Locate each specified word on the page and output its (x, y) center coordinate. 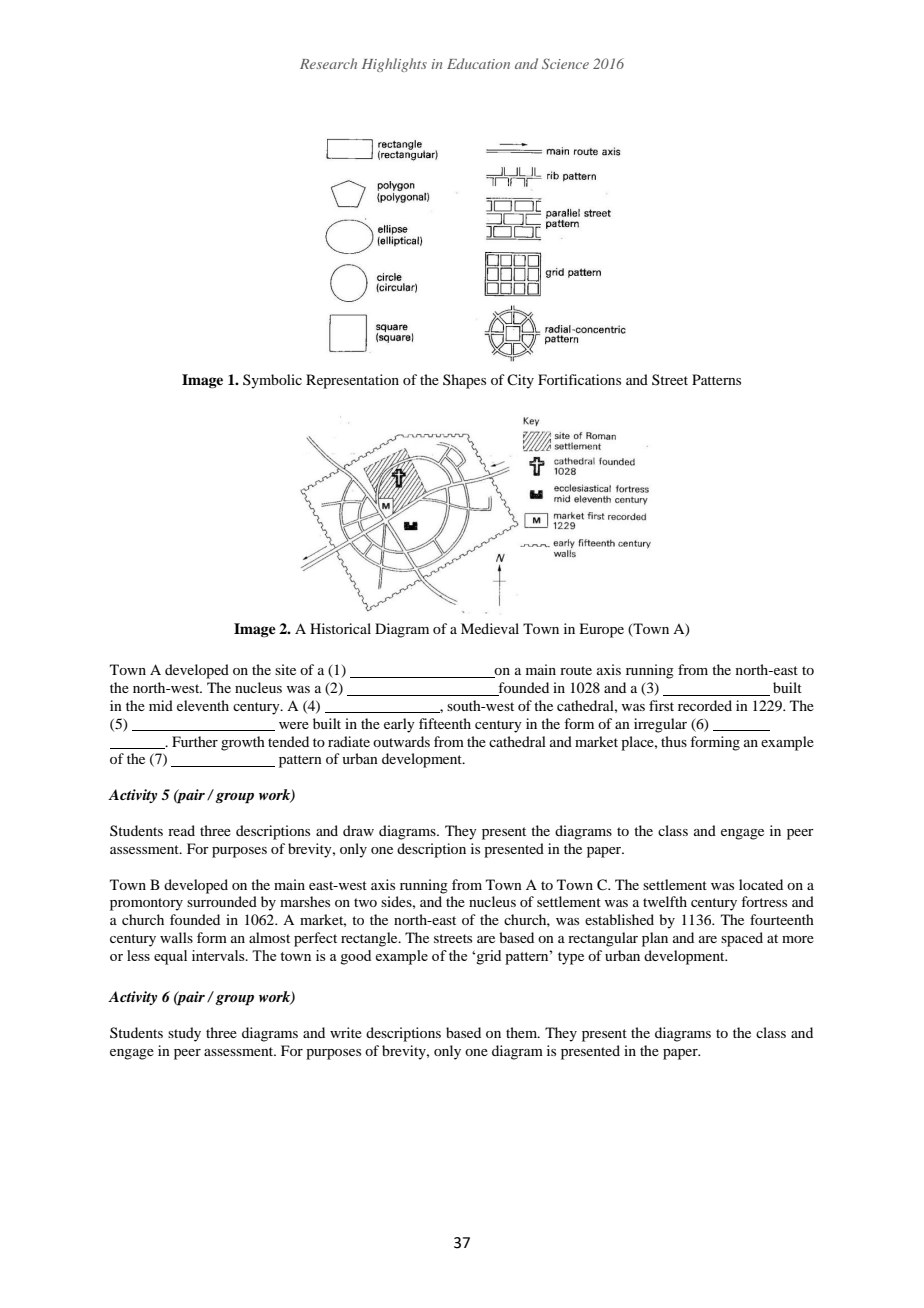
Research (328, 63)
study (184, 1034)
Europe (601, 630)
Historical (340, 628)
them (523, 1032)
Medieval (490, 628)
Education (478, 63)
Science (565, 63)
